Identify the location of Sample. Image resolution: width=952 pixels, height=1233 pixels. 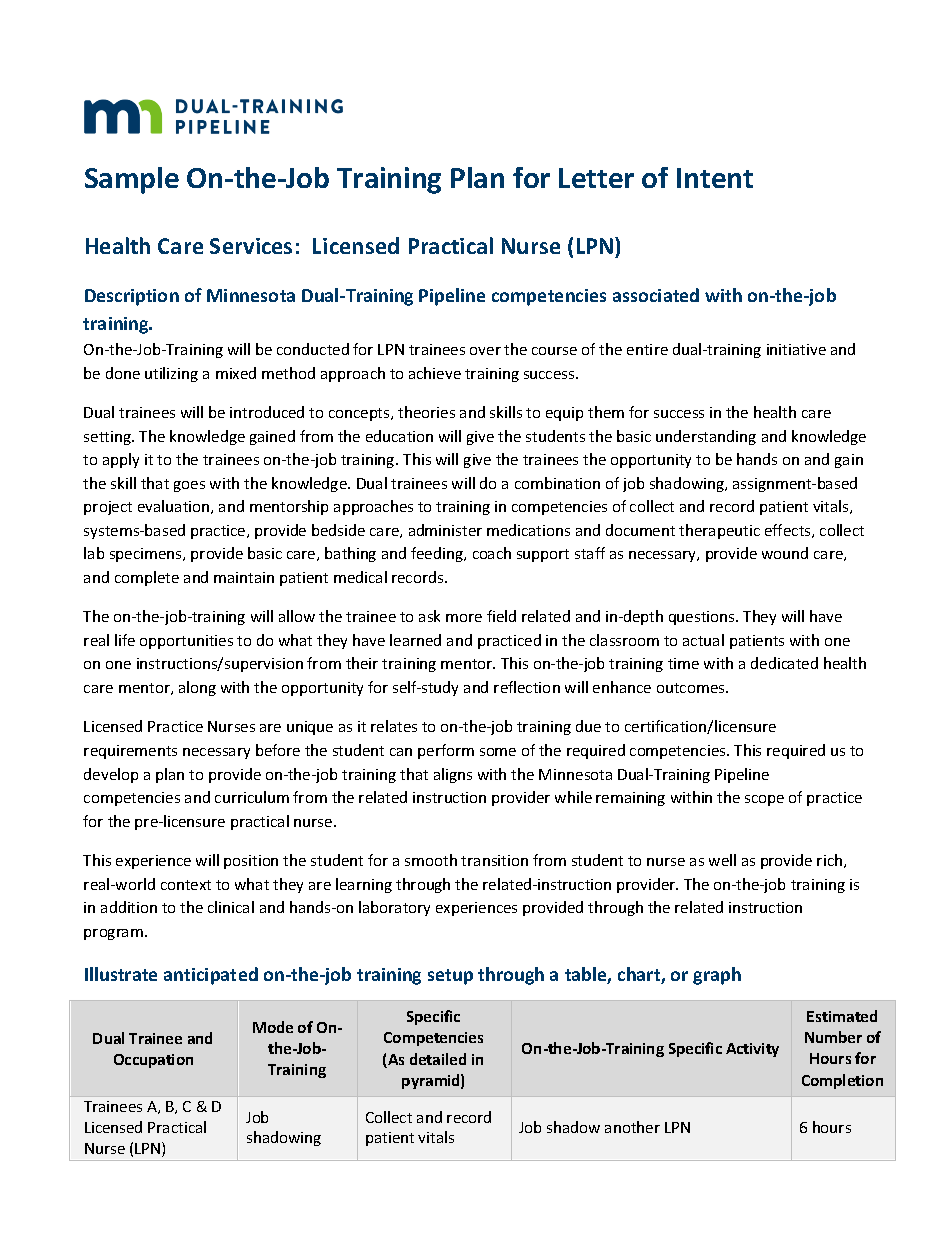
(132, 180).
